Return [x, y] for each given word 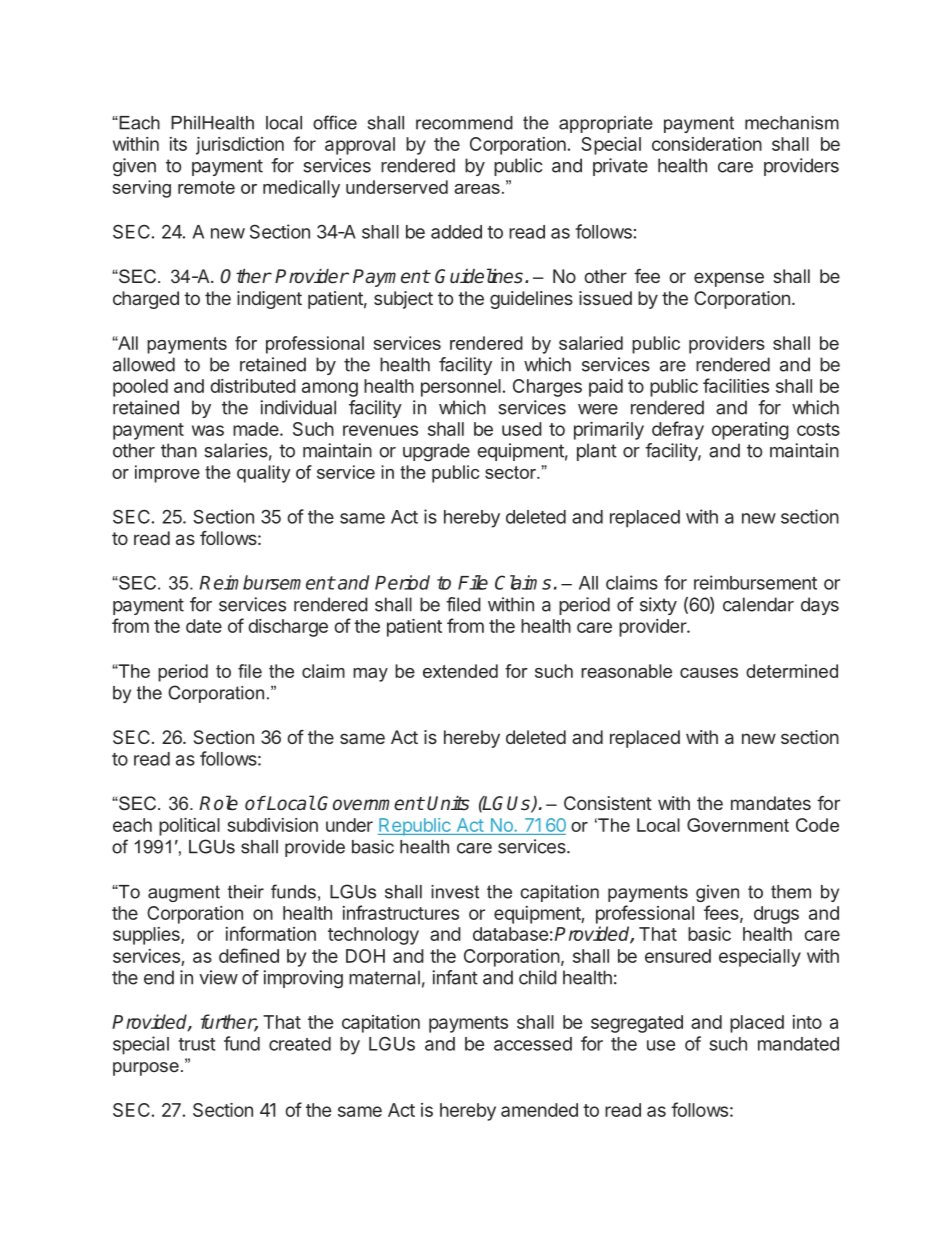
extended [460, 671]
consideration [707, 144]
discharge [288, 628]
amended [539, 1110]
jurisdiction [240, 146]
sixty [658, 606]
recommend [464, 123]
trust [197, 1044]
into [807, 1022]
